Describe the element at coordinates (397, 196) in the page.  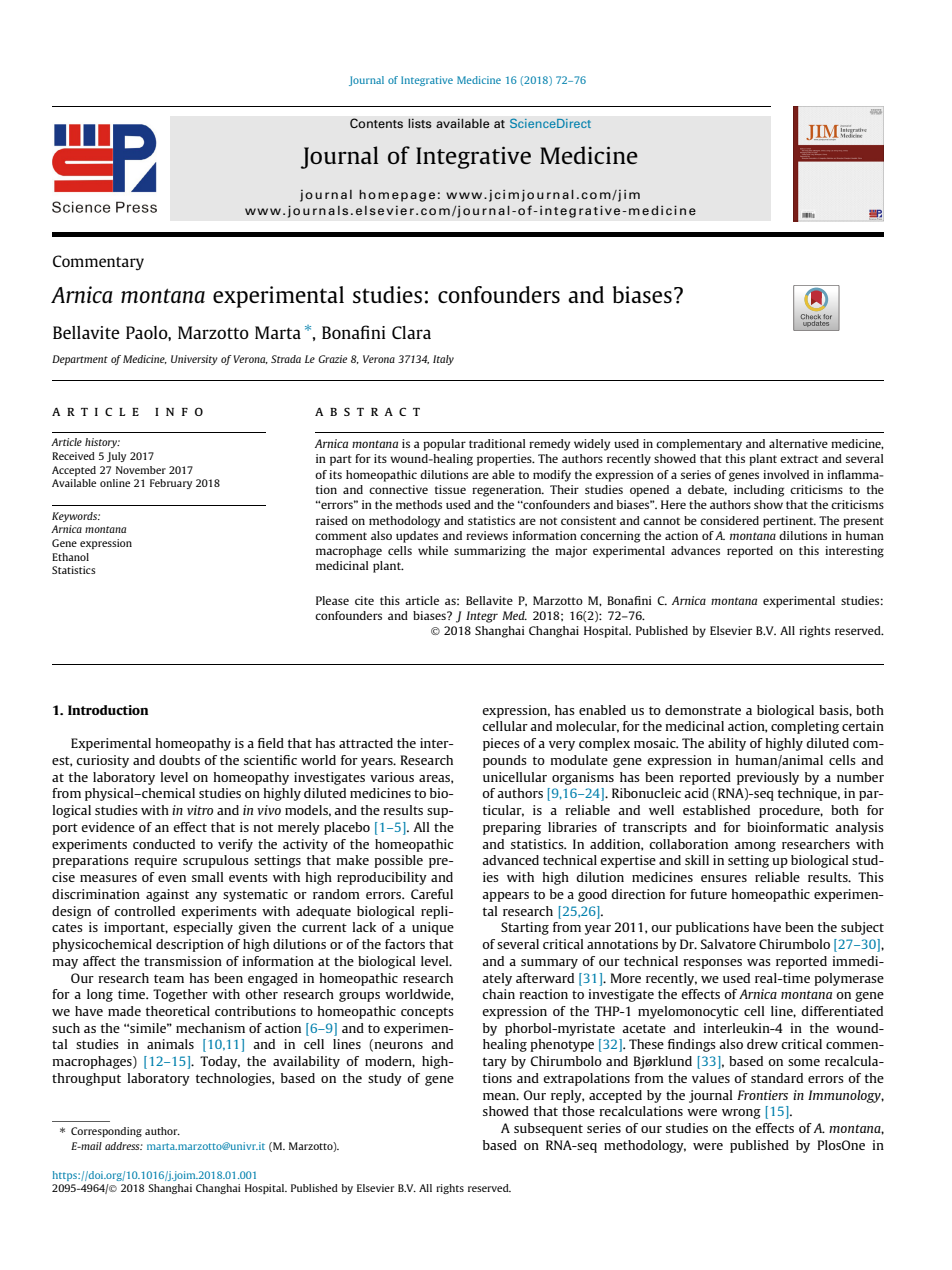
I see `homepage` at that location.
